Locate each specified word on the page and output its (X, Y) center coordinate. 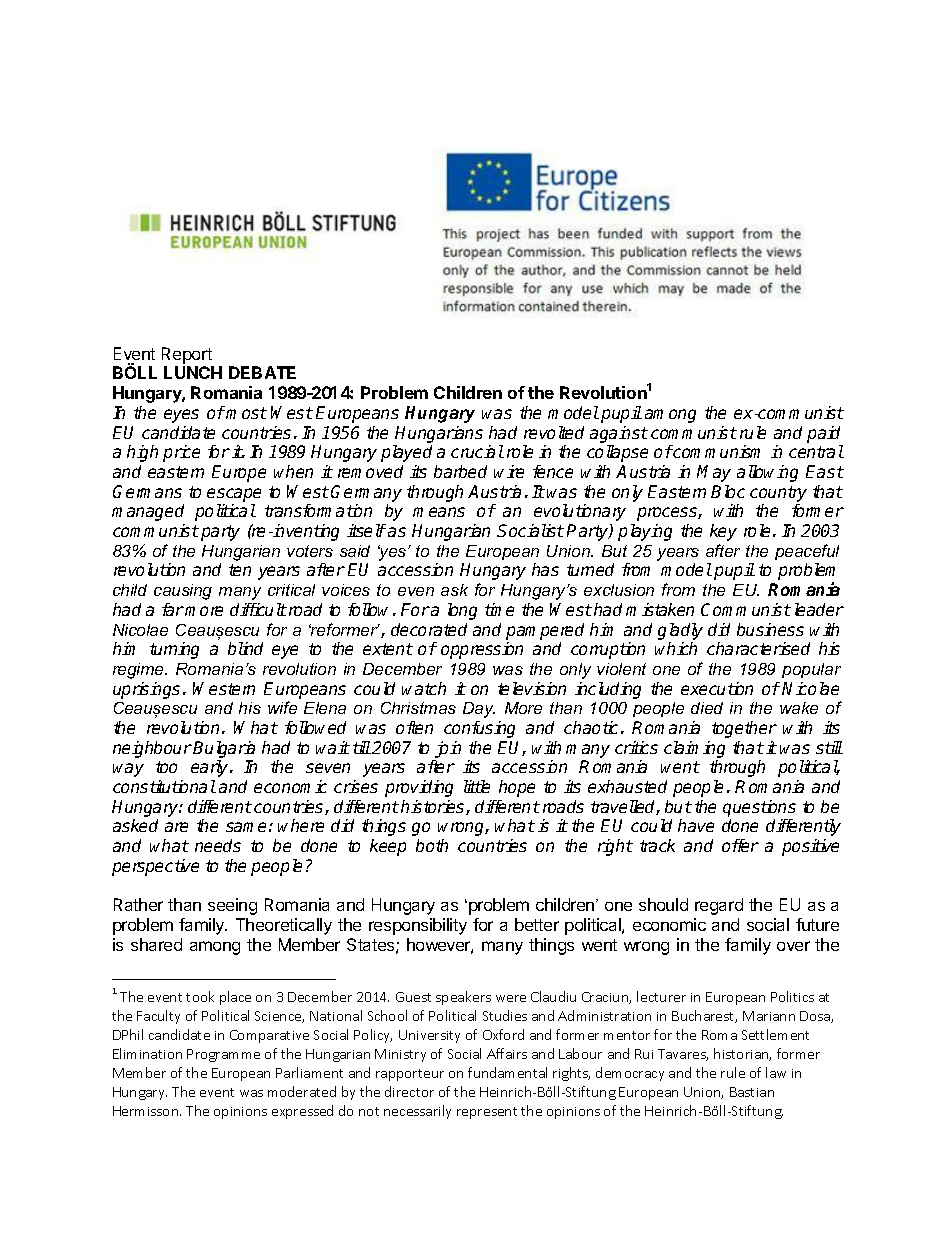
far (173, 609)
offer (740, 845)
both (432, 845)
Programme (223, 1055)
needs (218, 845)
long (462, 611)
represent (487, 1113)
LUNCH (193, 372)
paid (823, 434)
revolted (554, 432)
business (770, 629)
